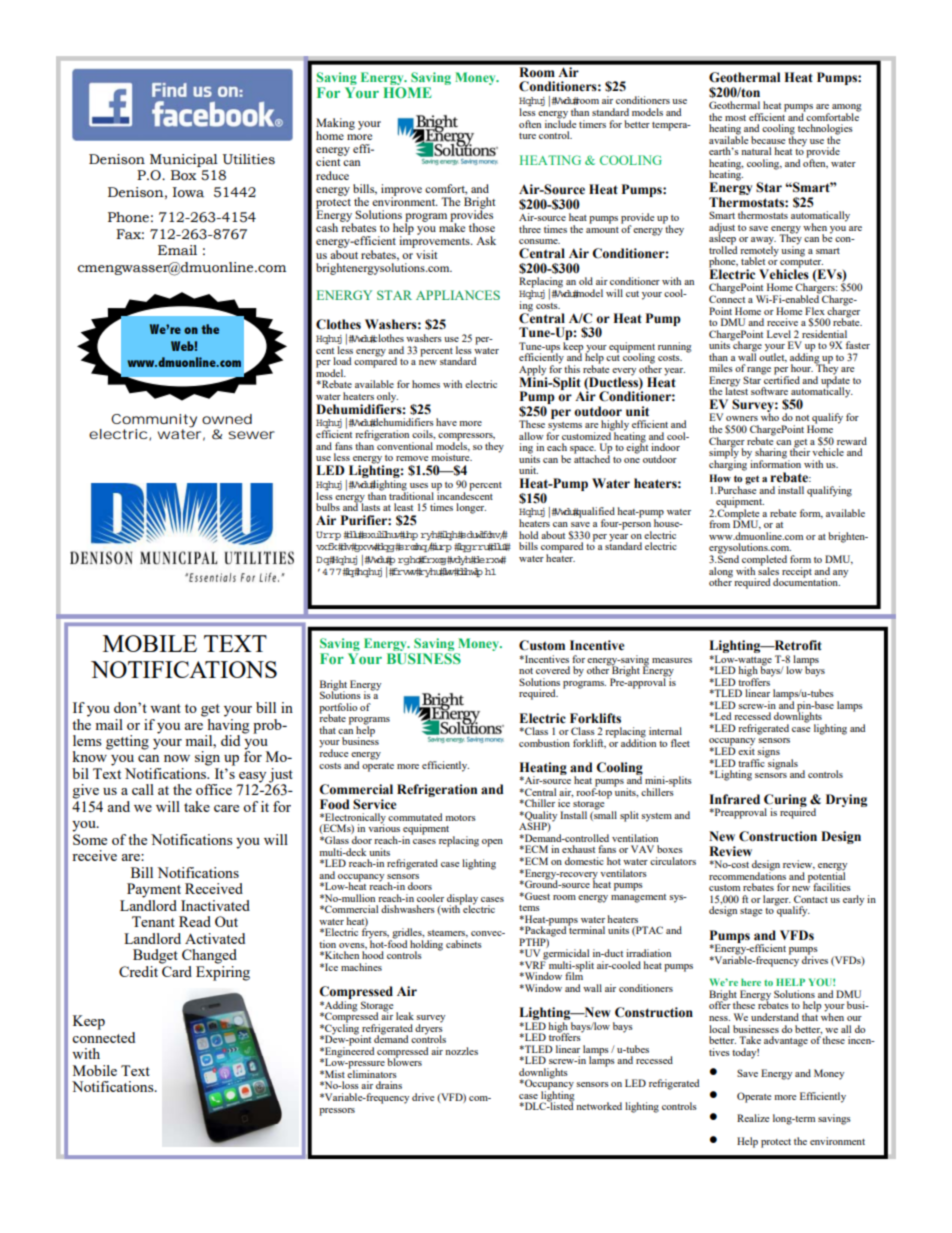 This page has height=1233, width=952. What do you see at coordinates (184, 160) in the page?
I see `Municipal` at bounding box center [184, 160].
